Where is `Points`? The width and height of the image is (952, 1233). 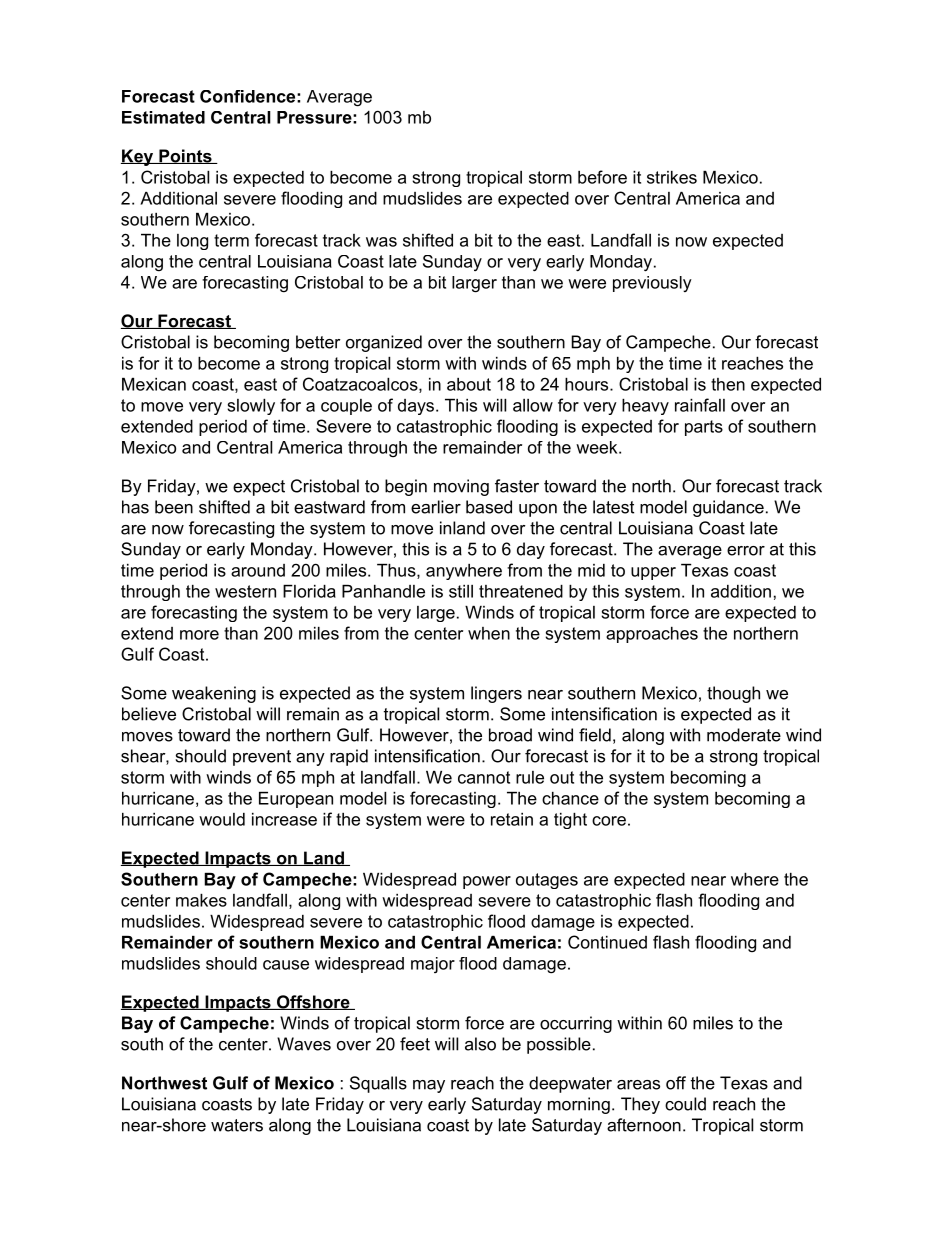
Points is located at coordinates (185, 156).
